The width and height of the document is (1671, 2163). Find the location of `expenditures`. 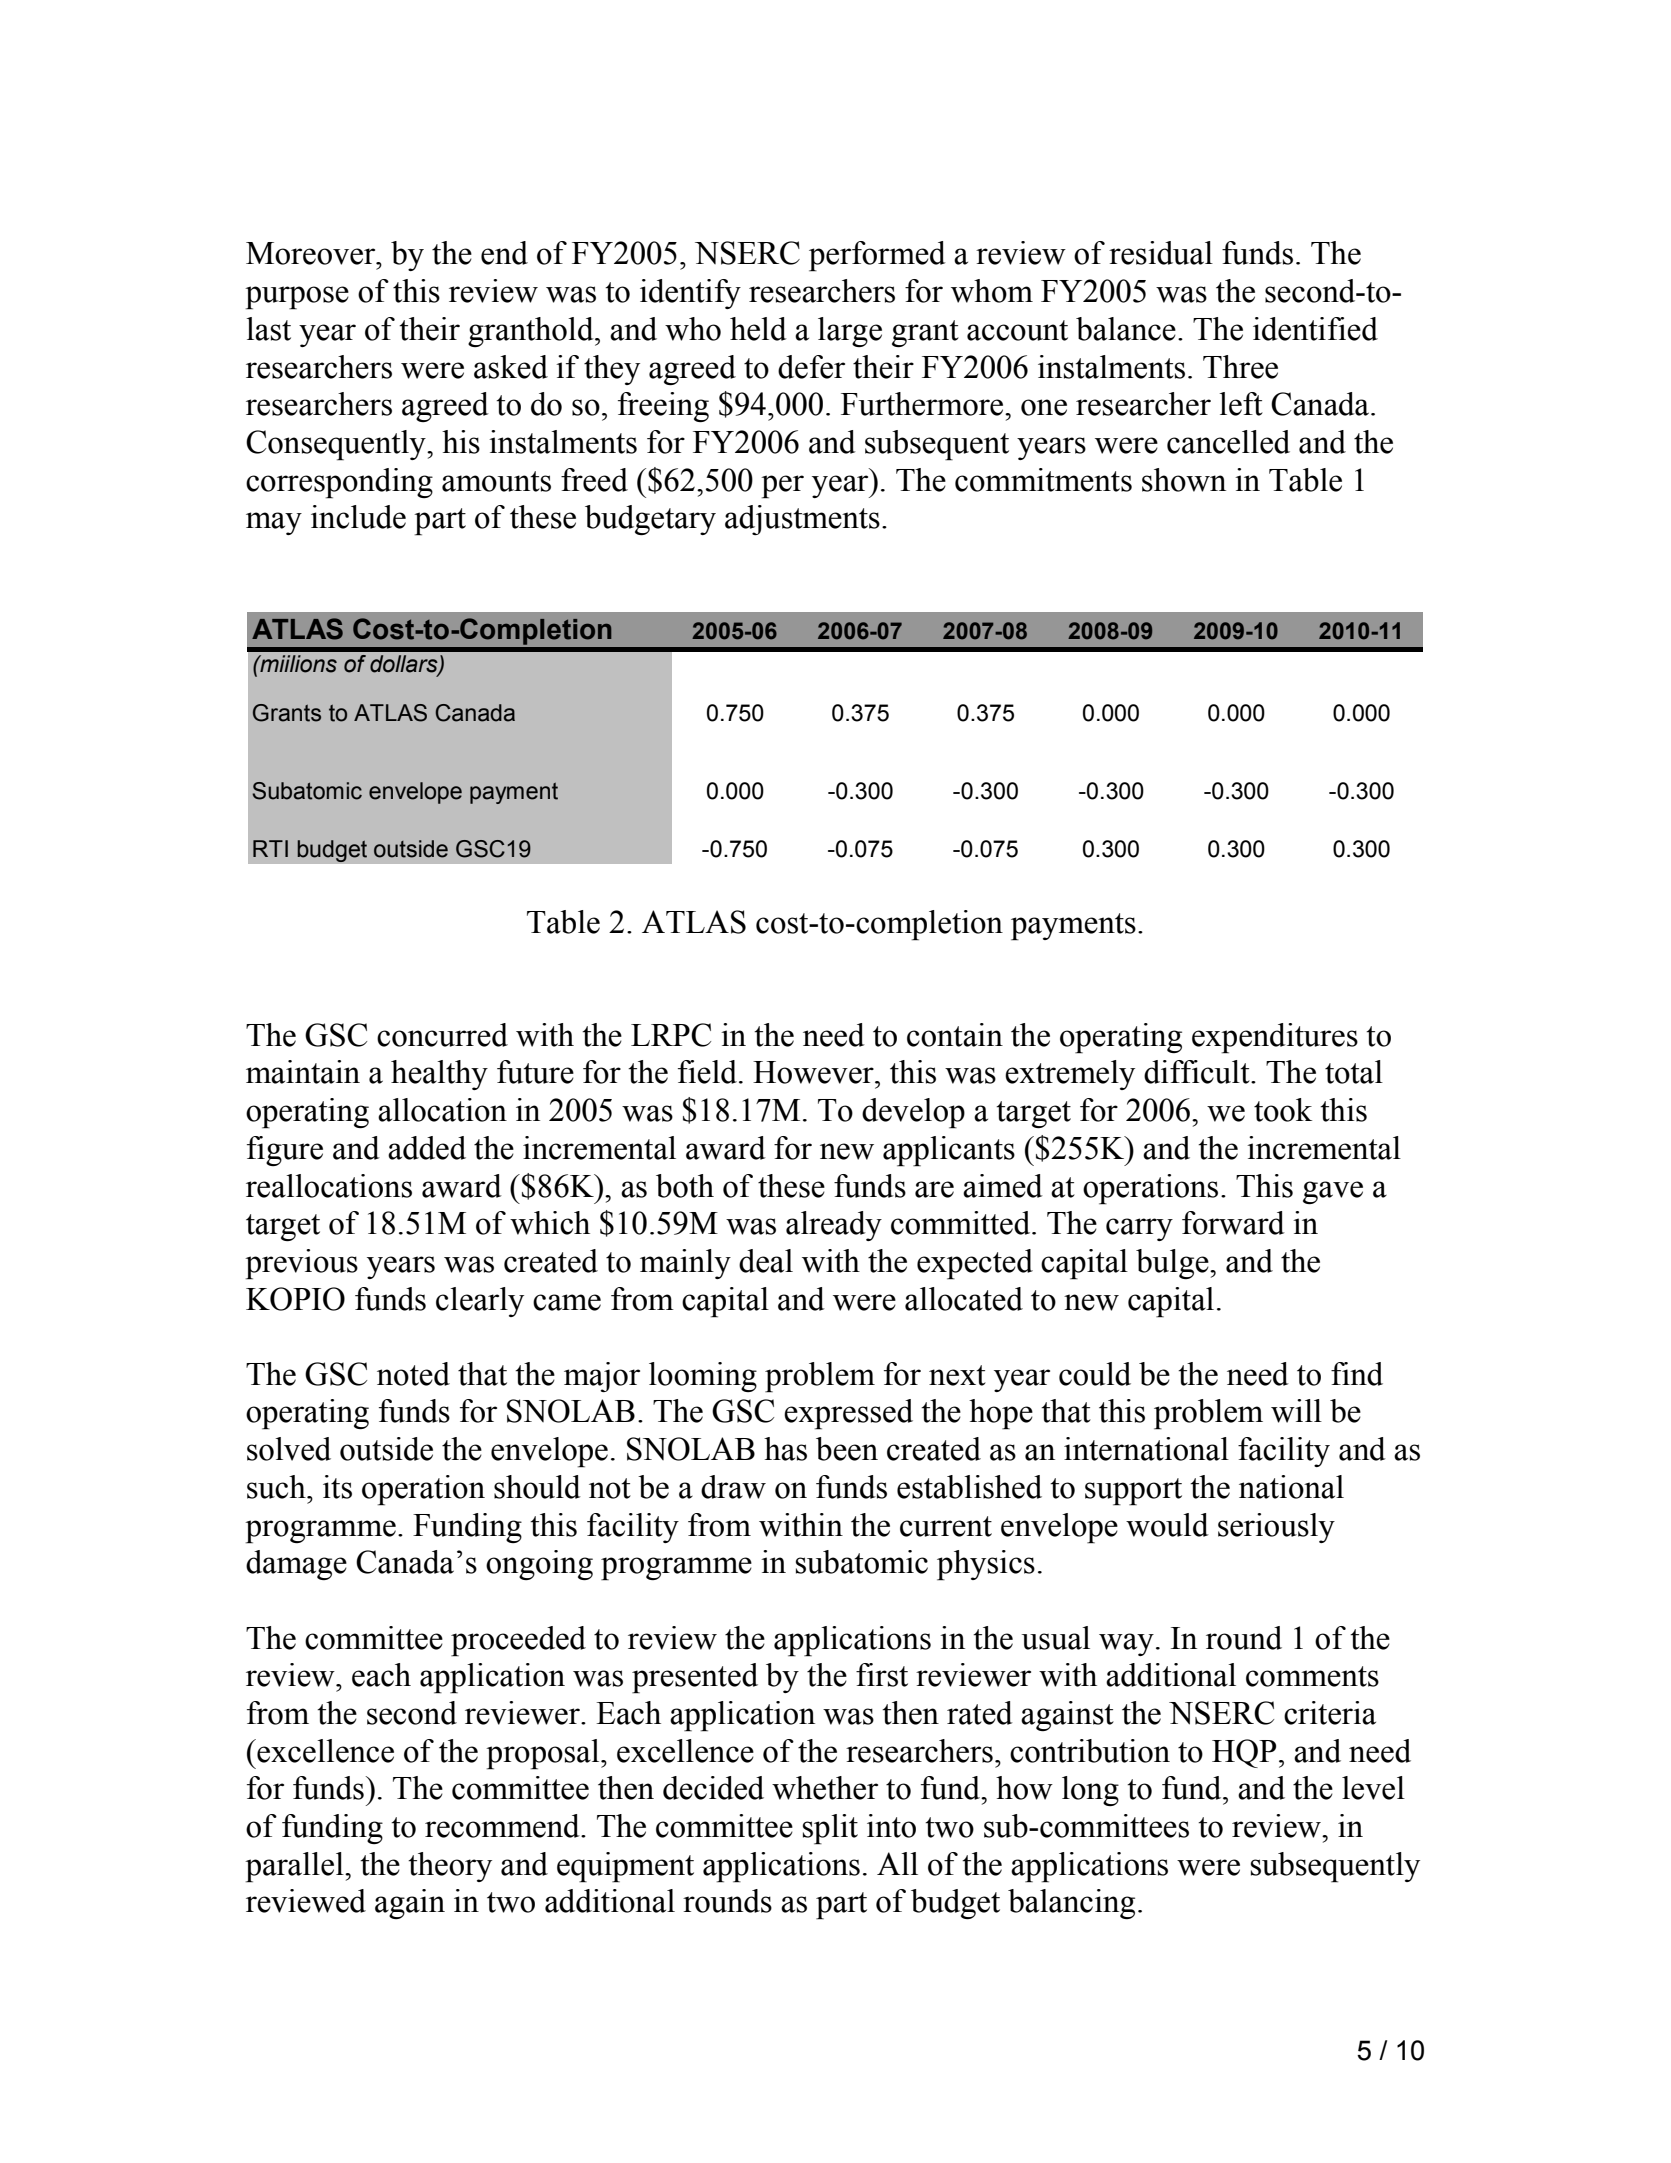

expenditures is located at coordinates (1275, 1038).
